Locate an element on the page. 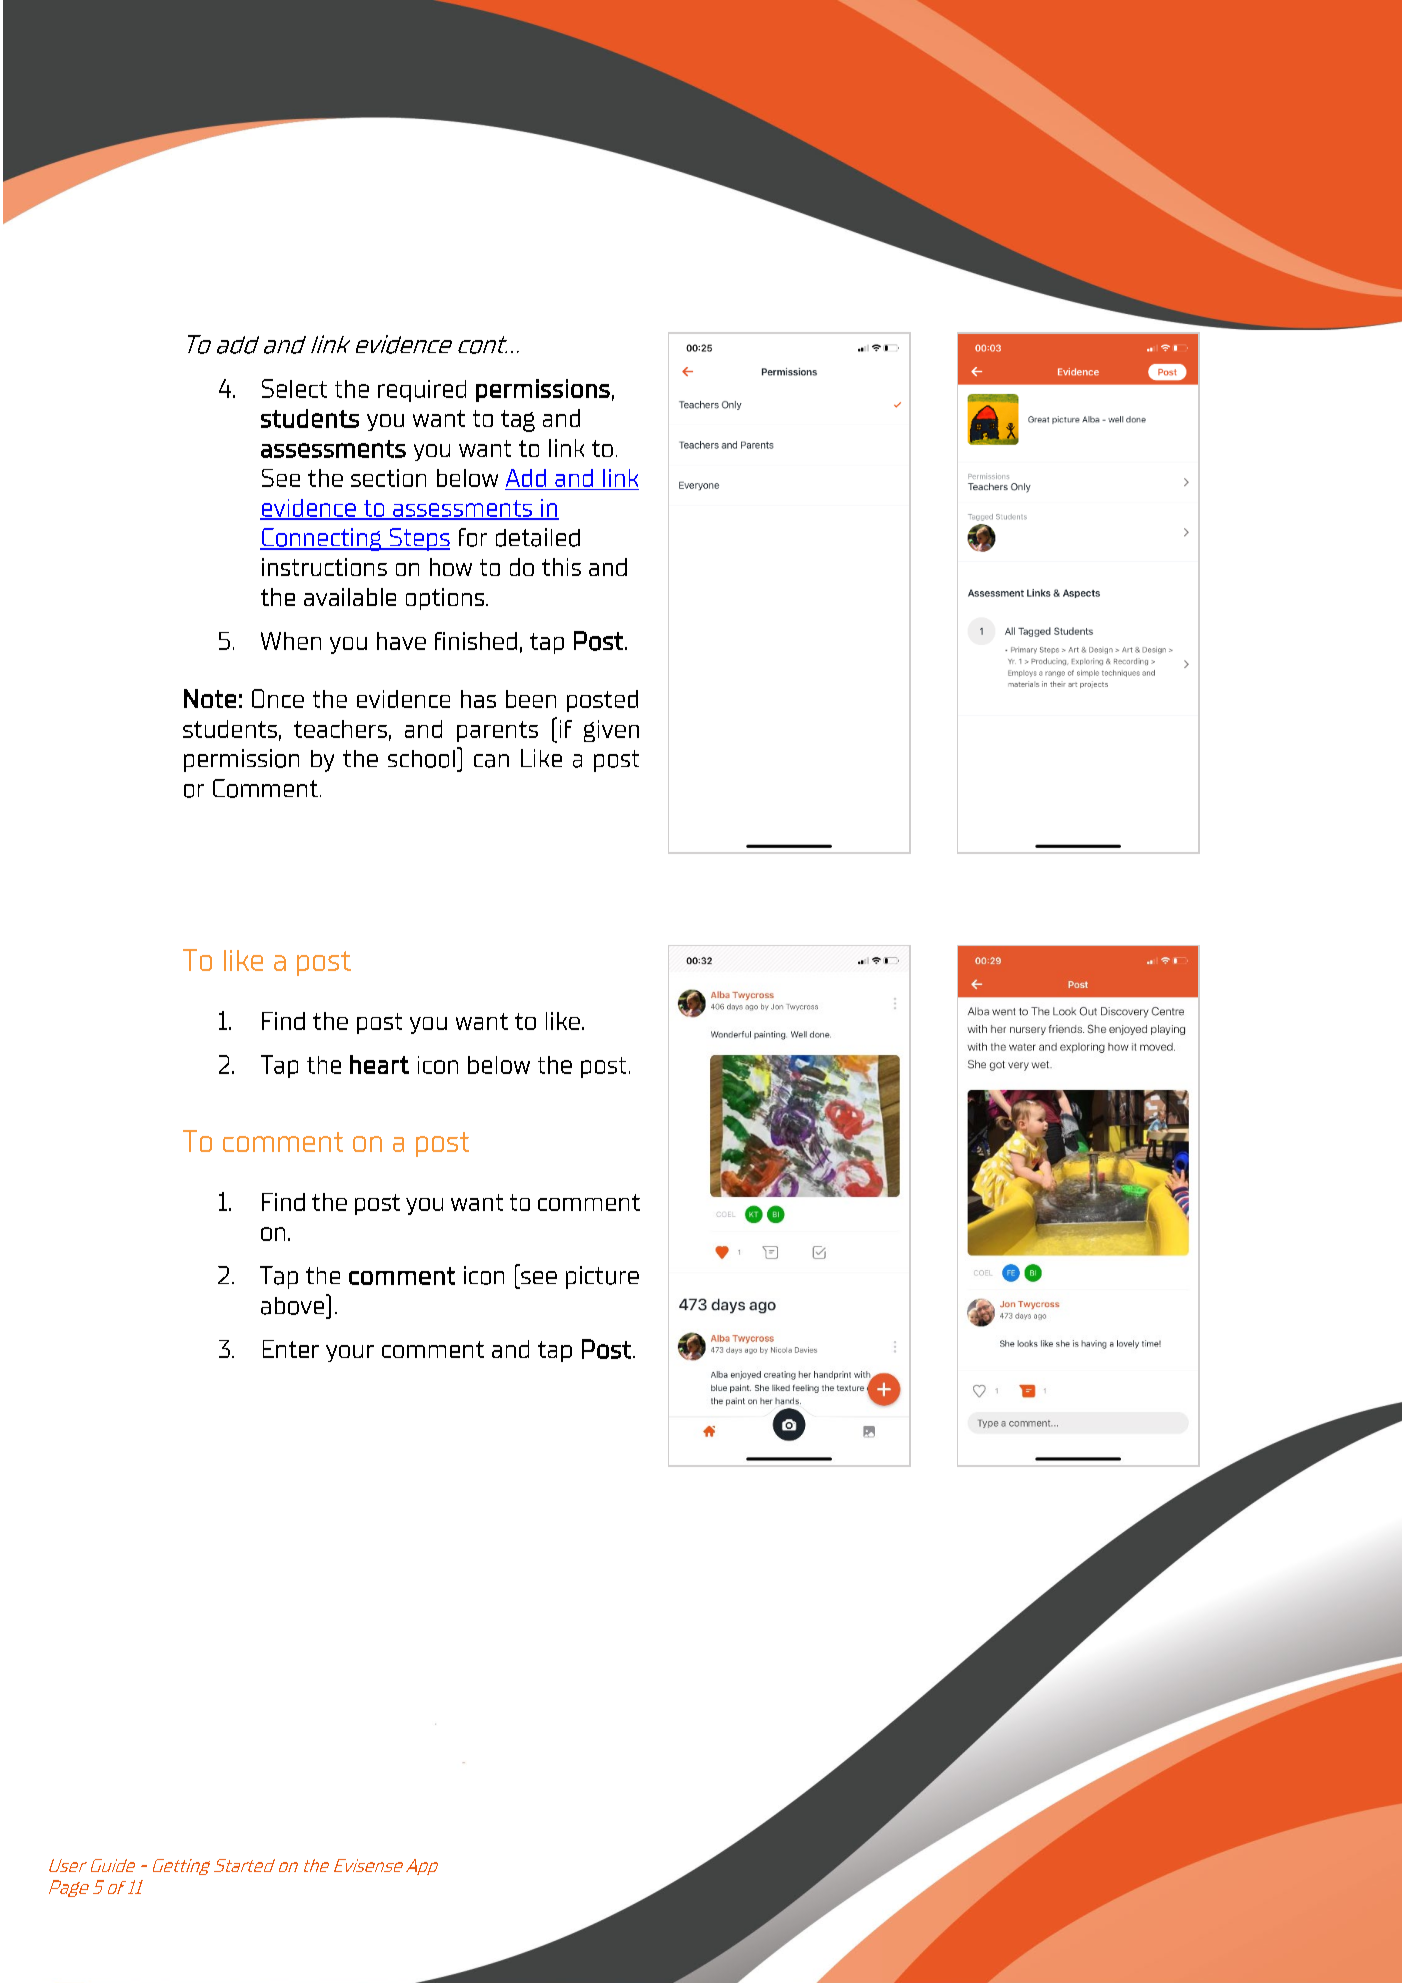 The width and height of the page is (1402, 1983). Enter is located at coordinates (291, 1349).
